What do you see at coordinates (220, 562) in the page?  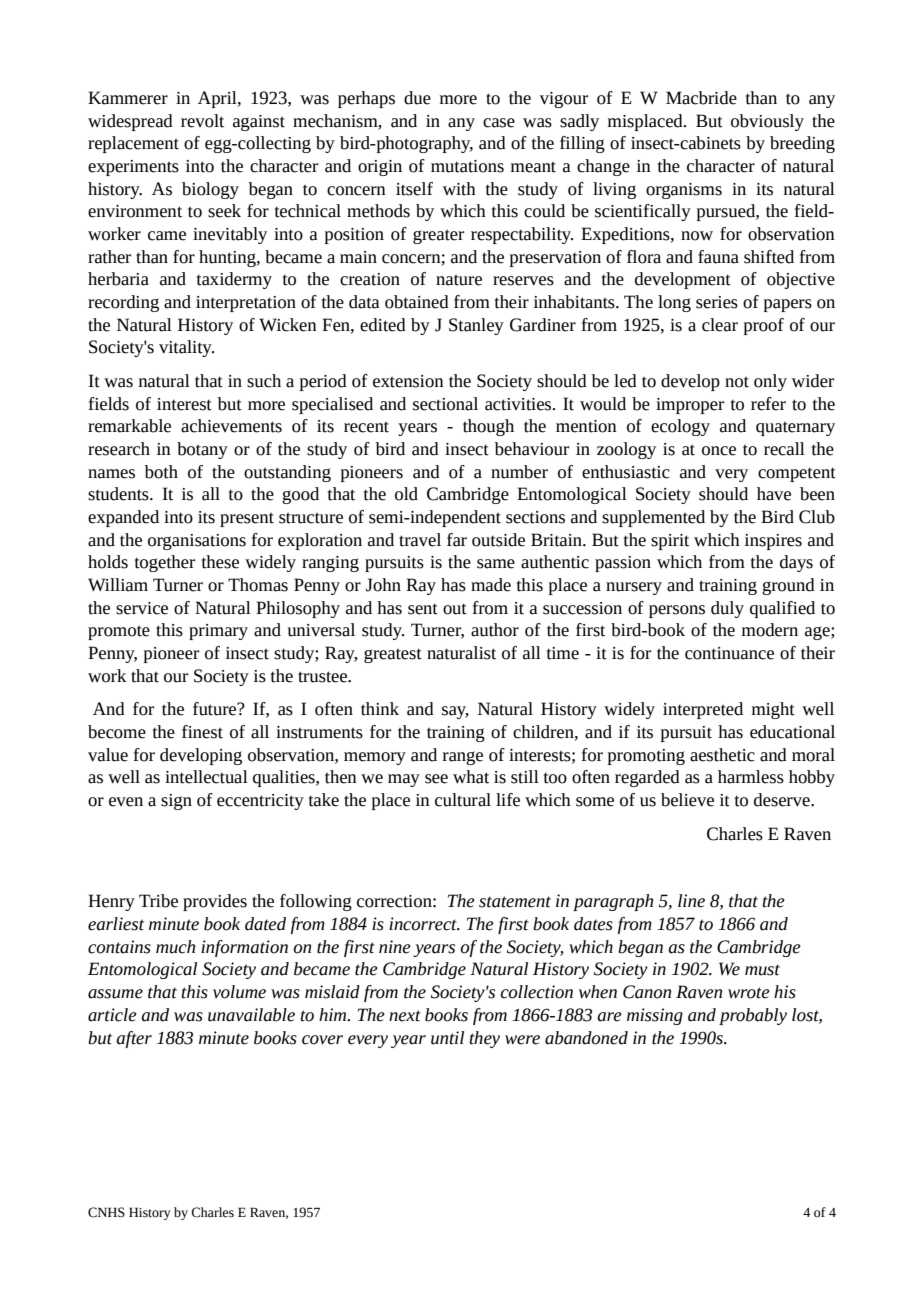 I see `these` at bounding box center [220, 562].
